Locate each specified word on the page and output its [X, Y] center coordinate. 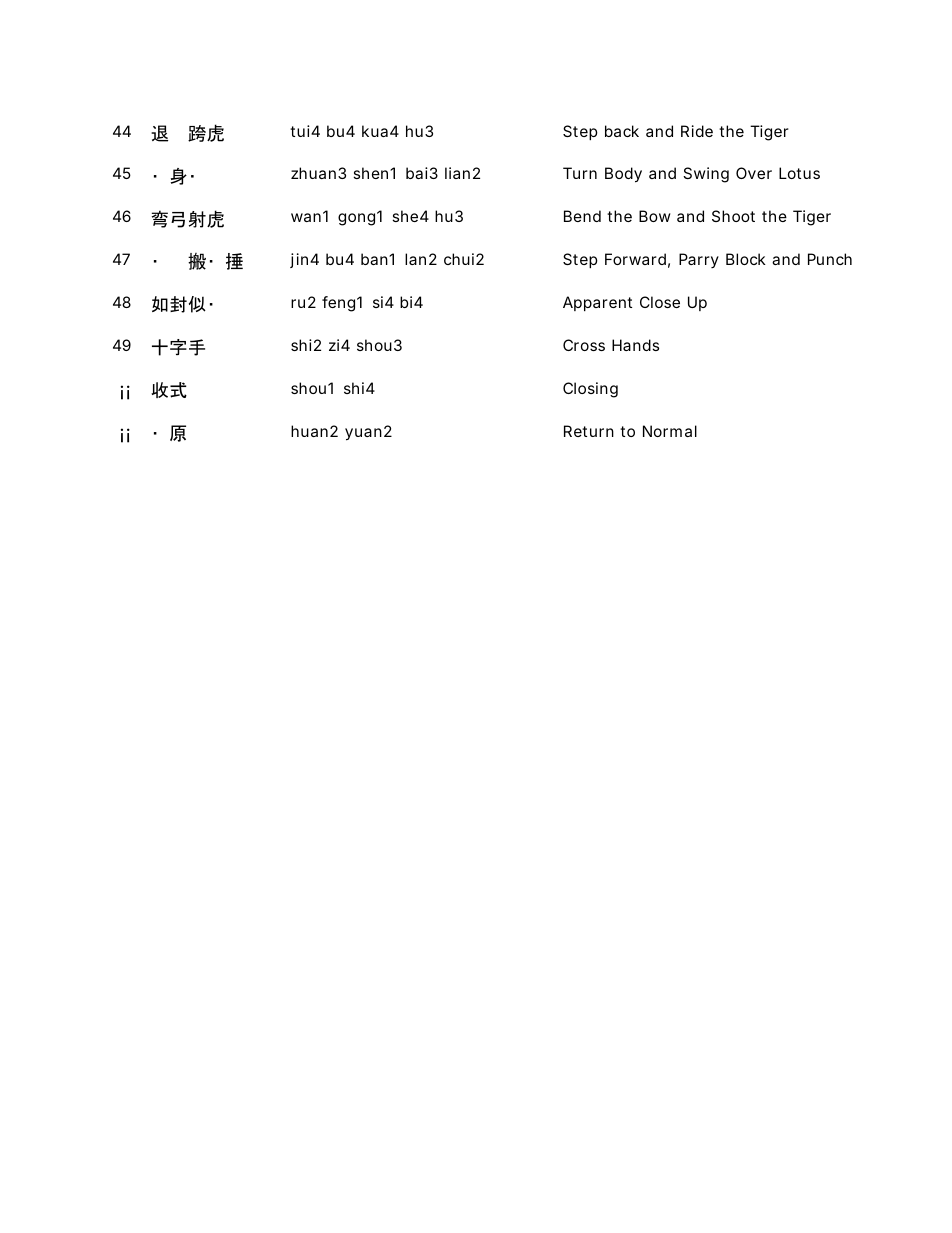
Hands [635, 345]
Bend [582, 216]
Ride [697, 131]
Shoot [733, 216]
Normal [670, 431]
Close [660, 302]
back [622, 131]
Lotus [799, 173]
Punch [830, 259]
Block [746, 259]
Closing [590, 390]
